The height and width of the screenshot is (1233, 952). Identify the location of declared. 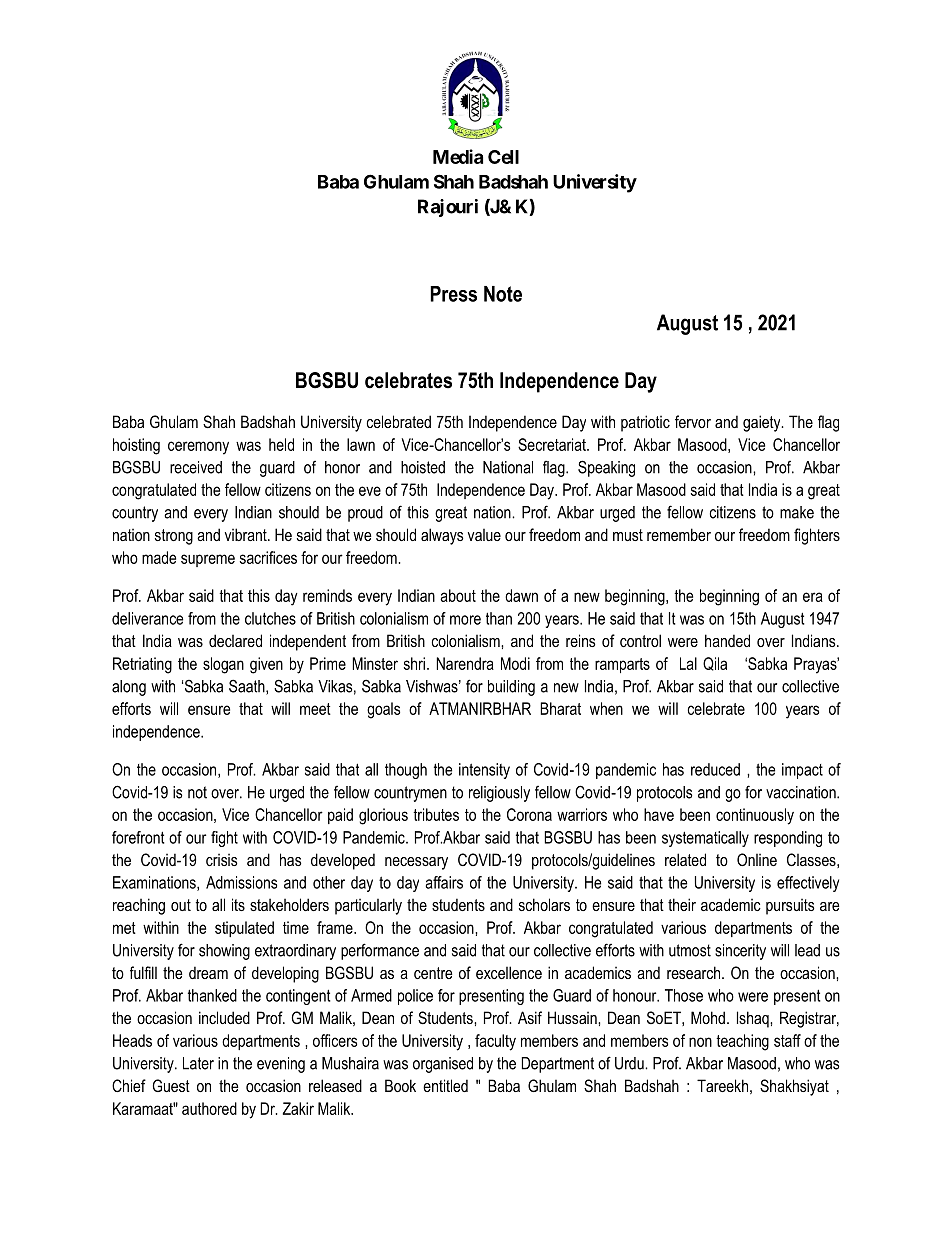
(235, 640).
